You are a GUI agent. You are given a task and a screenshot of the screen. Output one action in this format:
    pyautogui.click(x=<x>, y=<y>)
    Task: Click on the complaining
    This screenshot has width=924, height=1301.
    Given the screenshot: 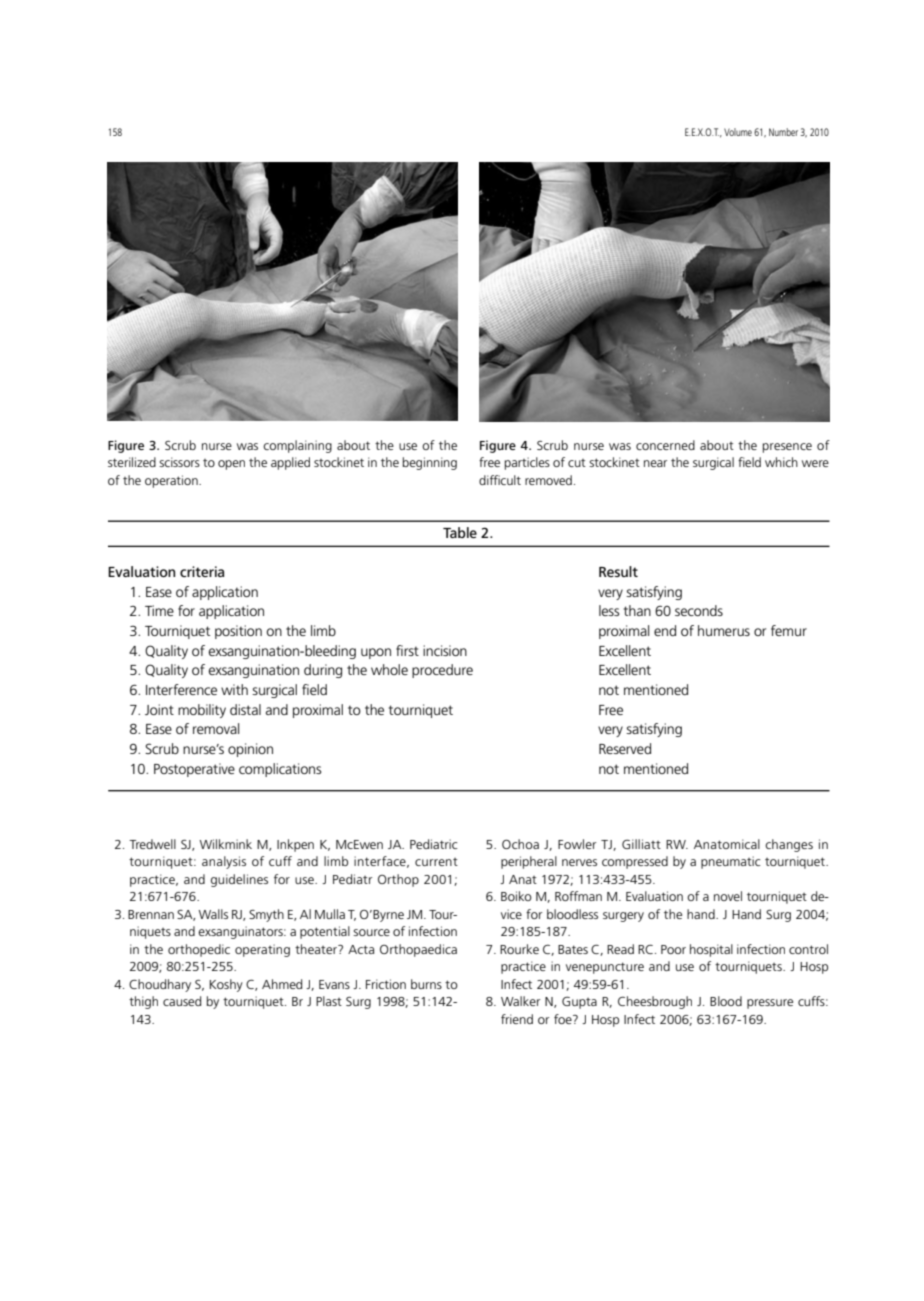 What is the action you would take?
    pyautogui.click(x=297, y=446)
